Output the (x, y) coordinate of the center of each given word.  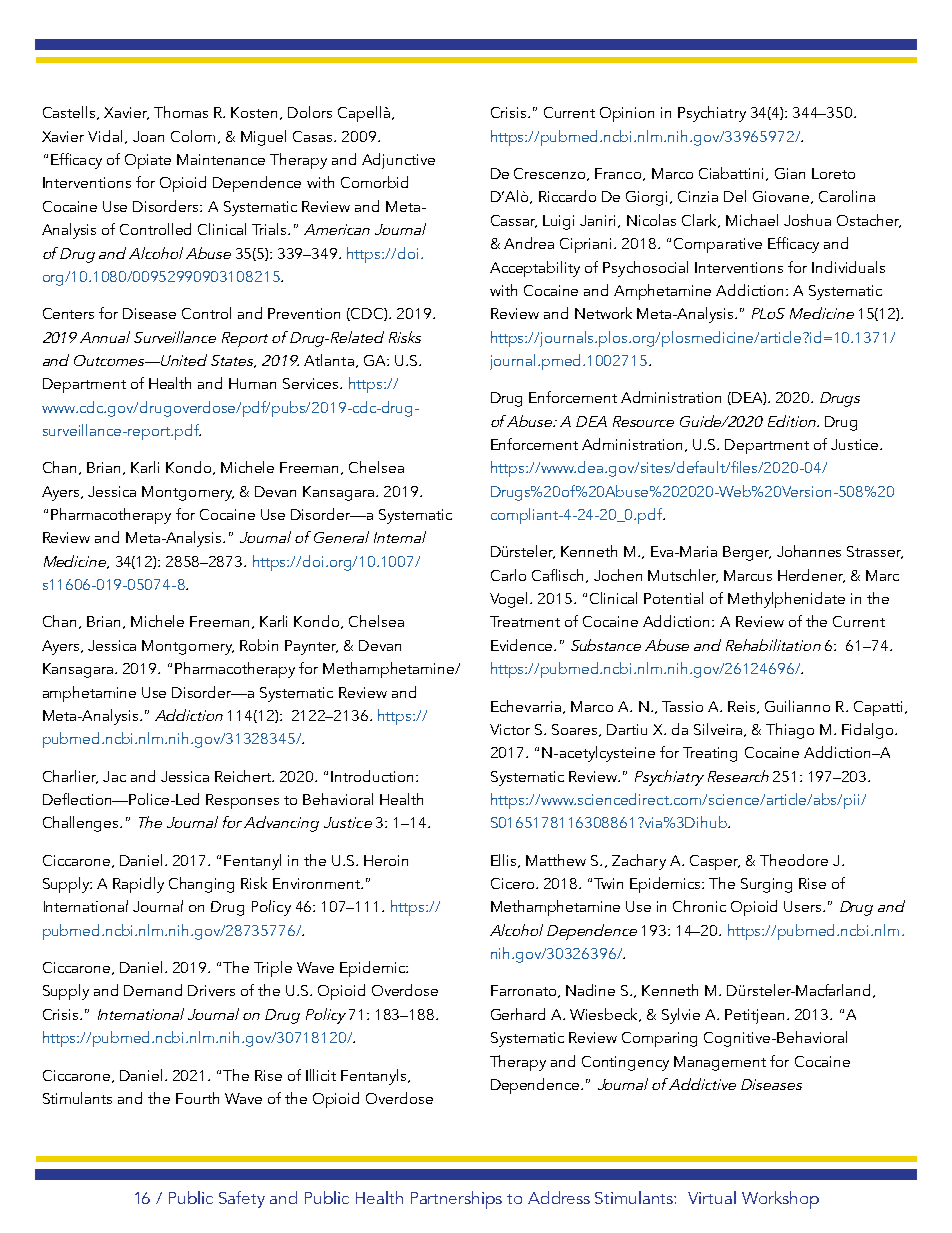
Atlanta (329, 360)
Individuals (848, 267)
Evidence (523, 645)
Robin (259, 645)
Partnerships (456, 1200)
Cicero (514, 883)
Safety (242, 1199)
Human (252, 383)
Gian (790, 173)
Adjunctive (398, 161)
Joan (148, 136)
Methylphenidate (786, 600)
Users (804, 906)
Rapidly (138, 885)
